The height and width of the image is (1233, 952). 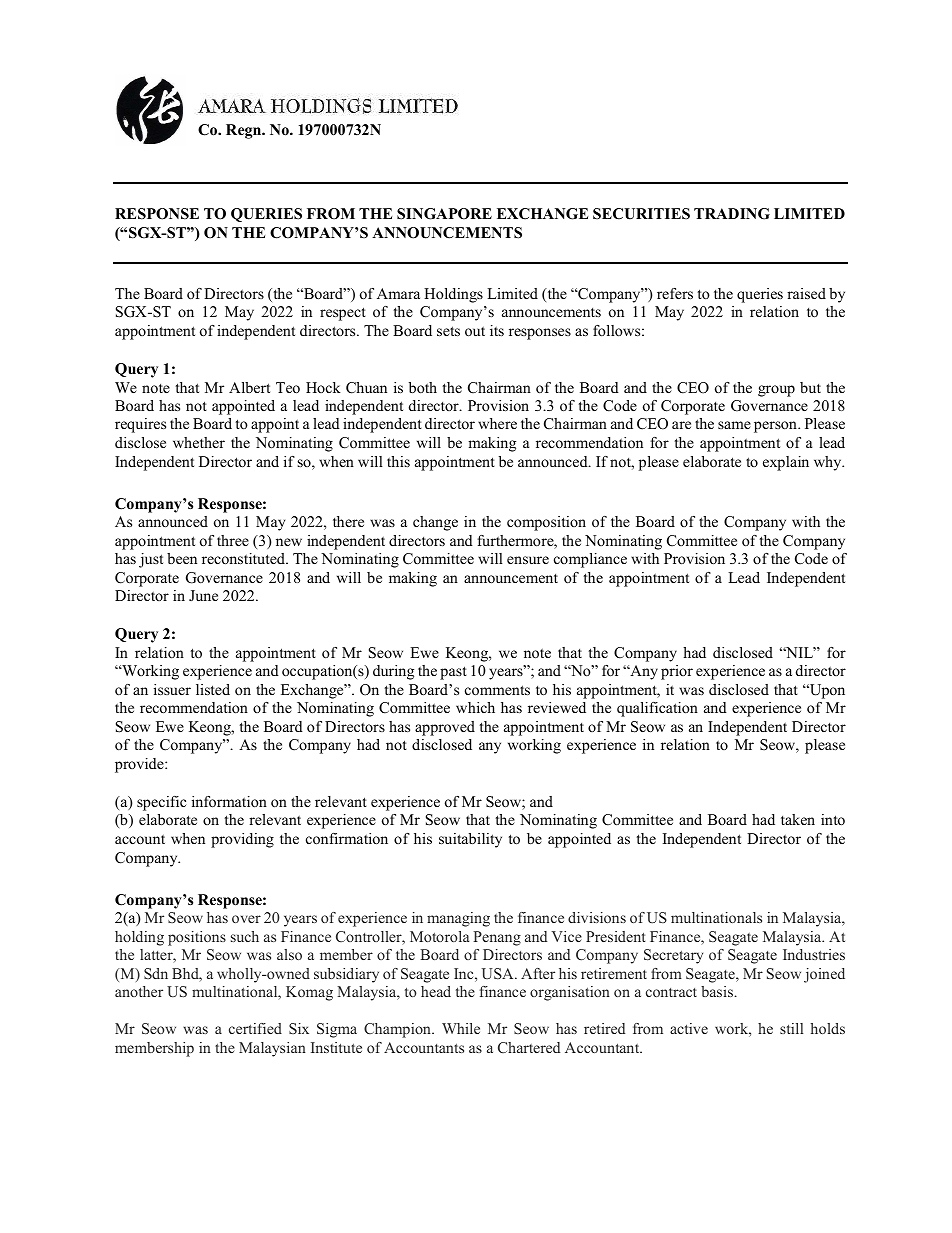 What do you see at coordinates (343, 314) in the image?
I see `respect` at bounding box center [343, 314].
